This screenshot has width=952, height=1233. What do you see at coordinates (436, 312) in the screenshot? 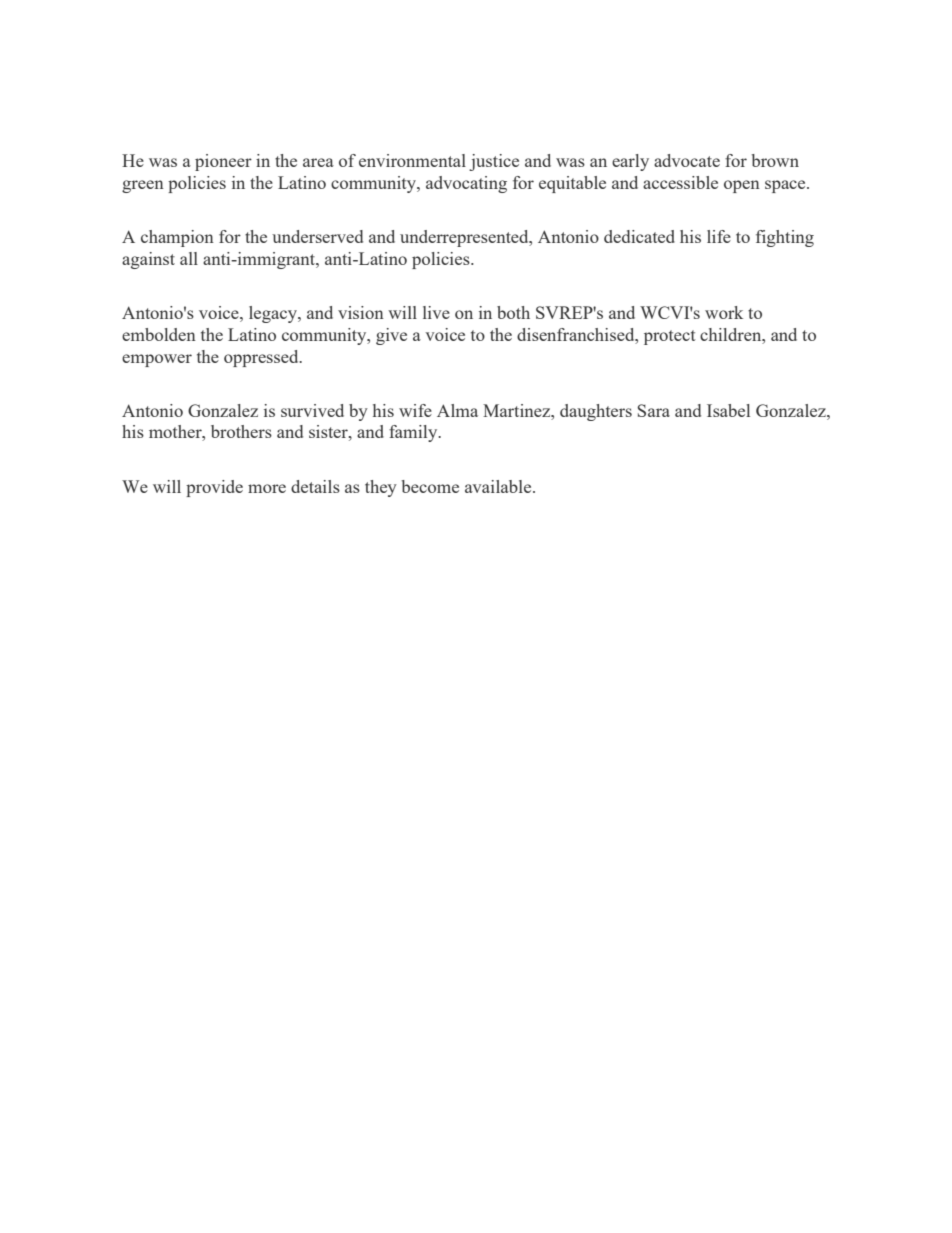
I see `live` at bounding box center [436, 312].
